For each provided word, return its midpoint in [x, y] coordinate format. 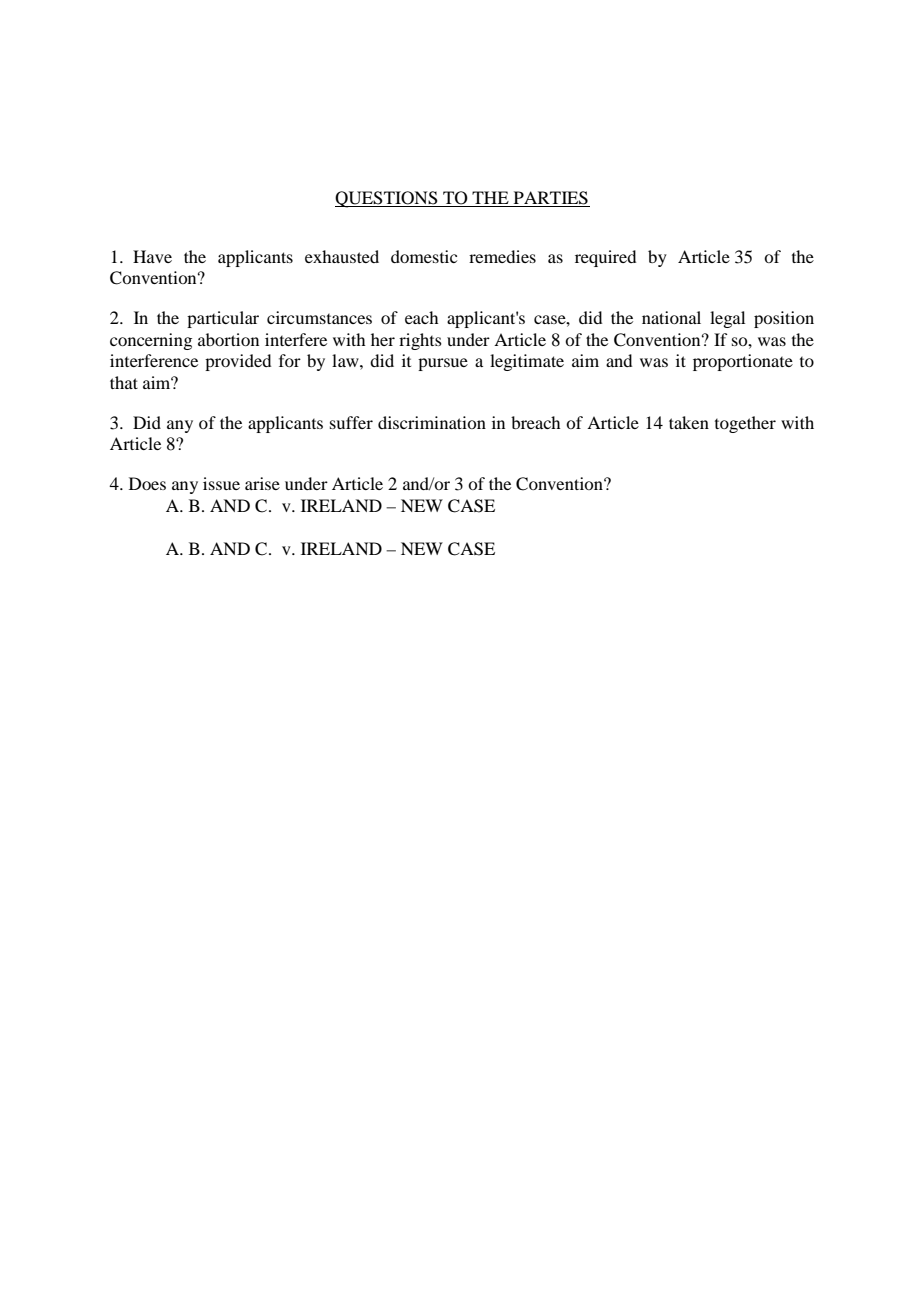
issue [221, 483]
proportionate [743, 362]
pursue [443, 364]
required [605, 258]
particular [223, 319]
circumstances [319, 317]
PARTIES [550, 199]
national [671, 317]
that [124, 382]
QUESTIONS [387, 199]
